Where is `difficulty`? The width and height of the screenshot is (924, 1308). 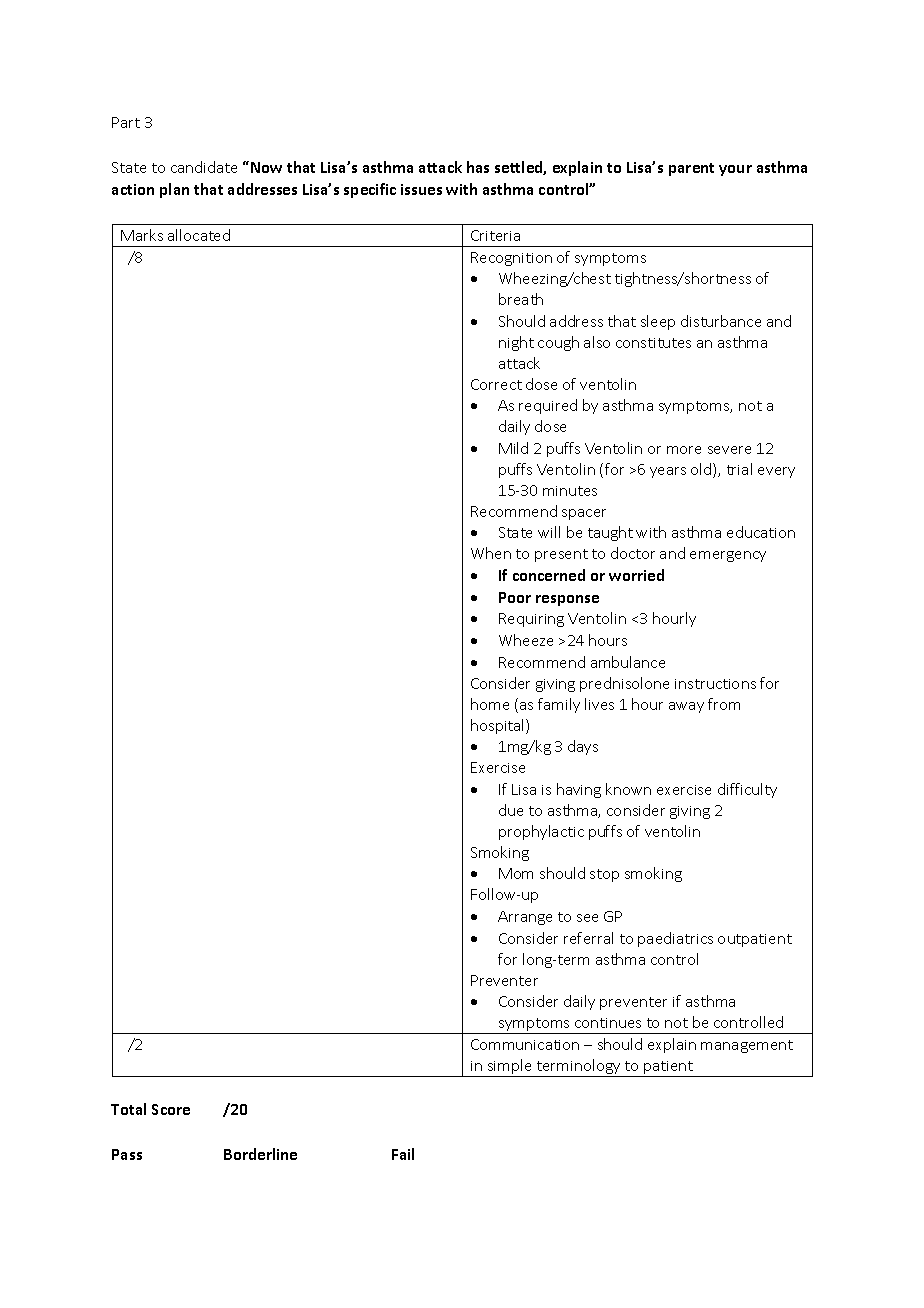
difficulty is located at coordinates (747, 790).
